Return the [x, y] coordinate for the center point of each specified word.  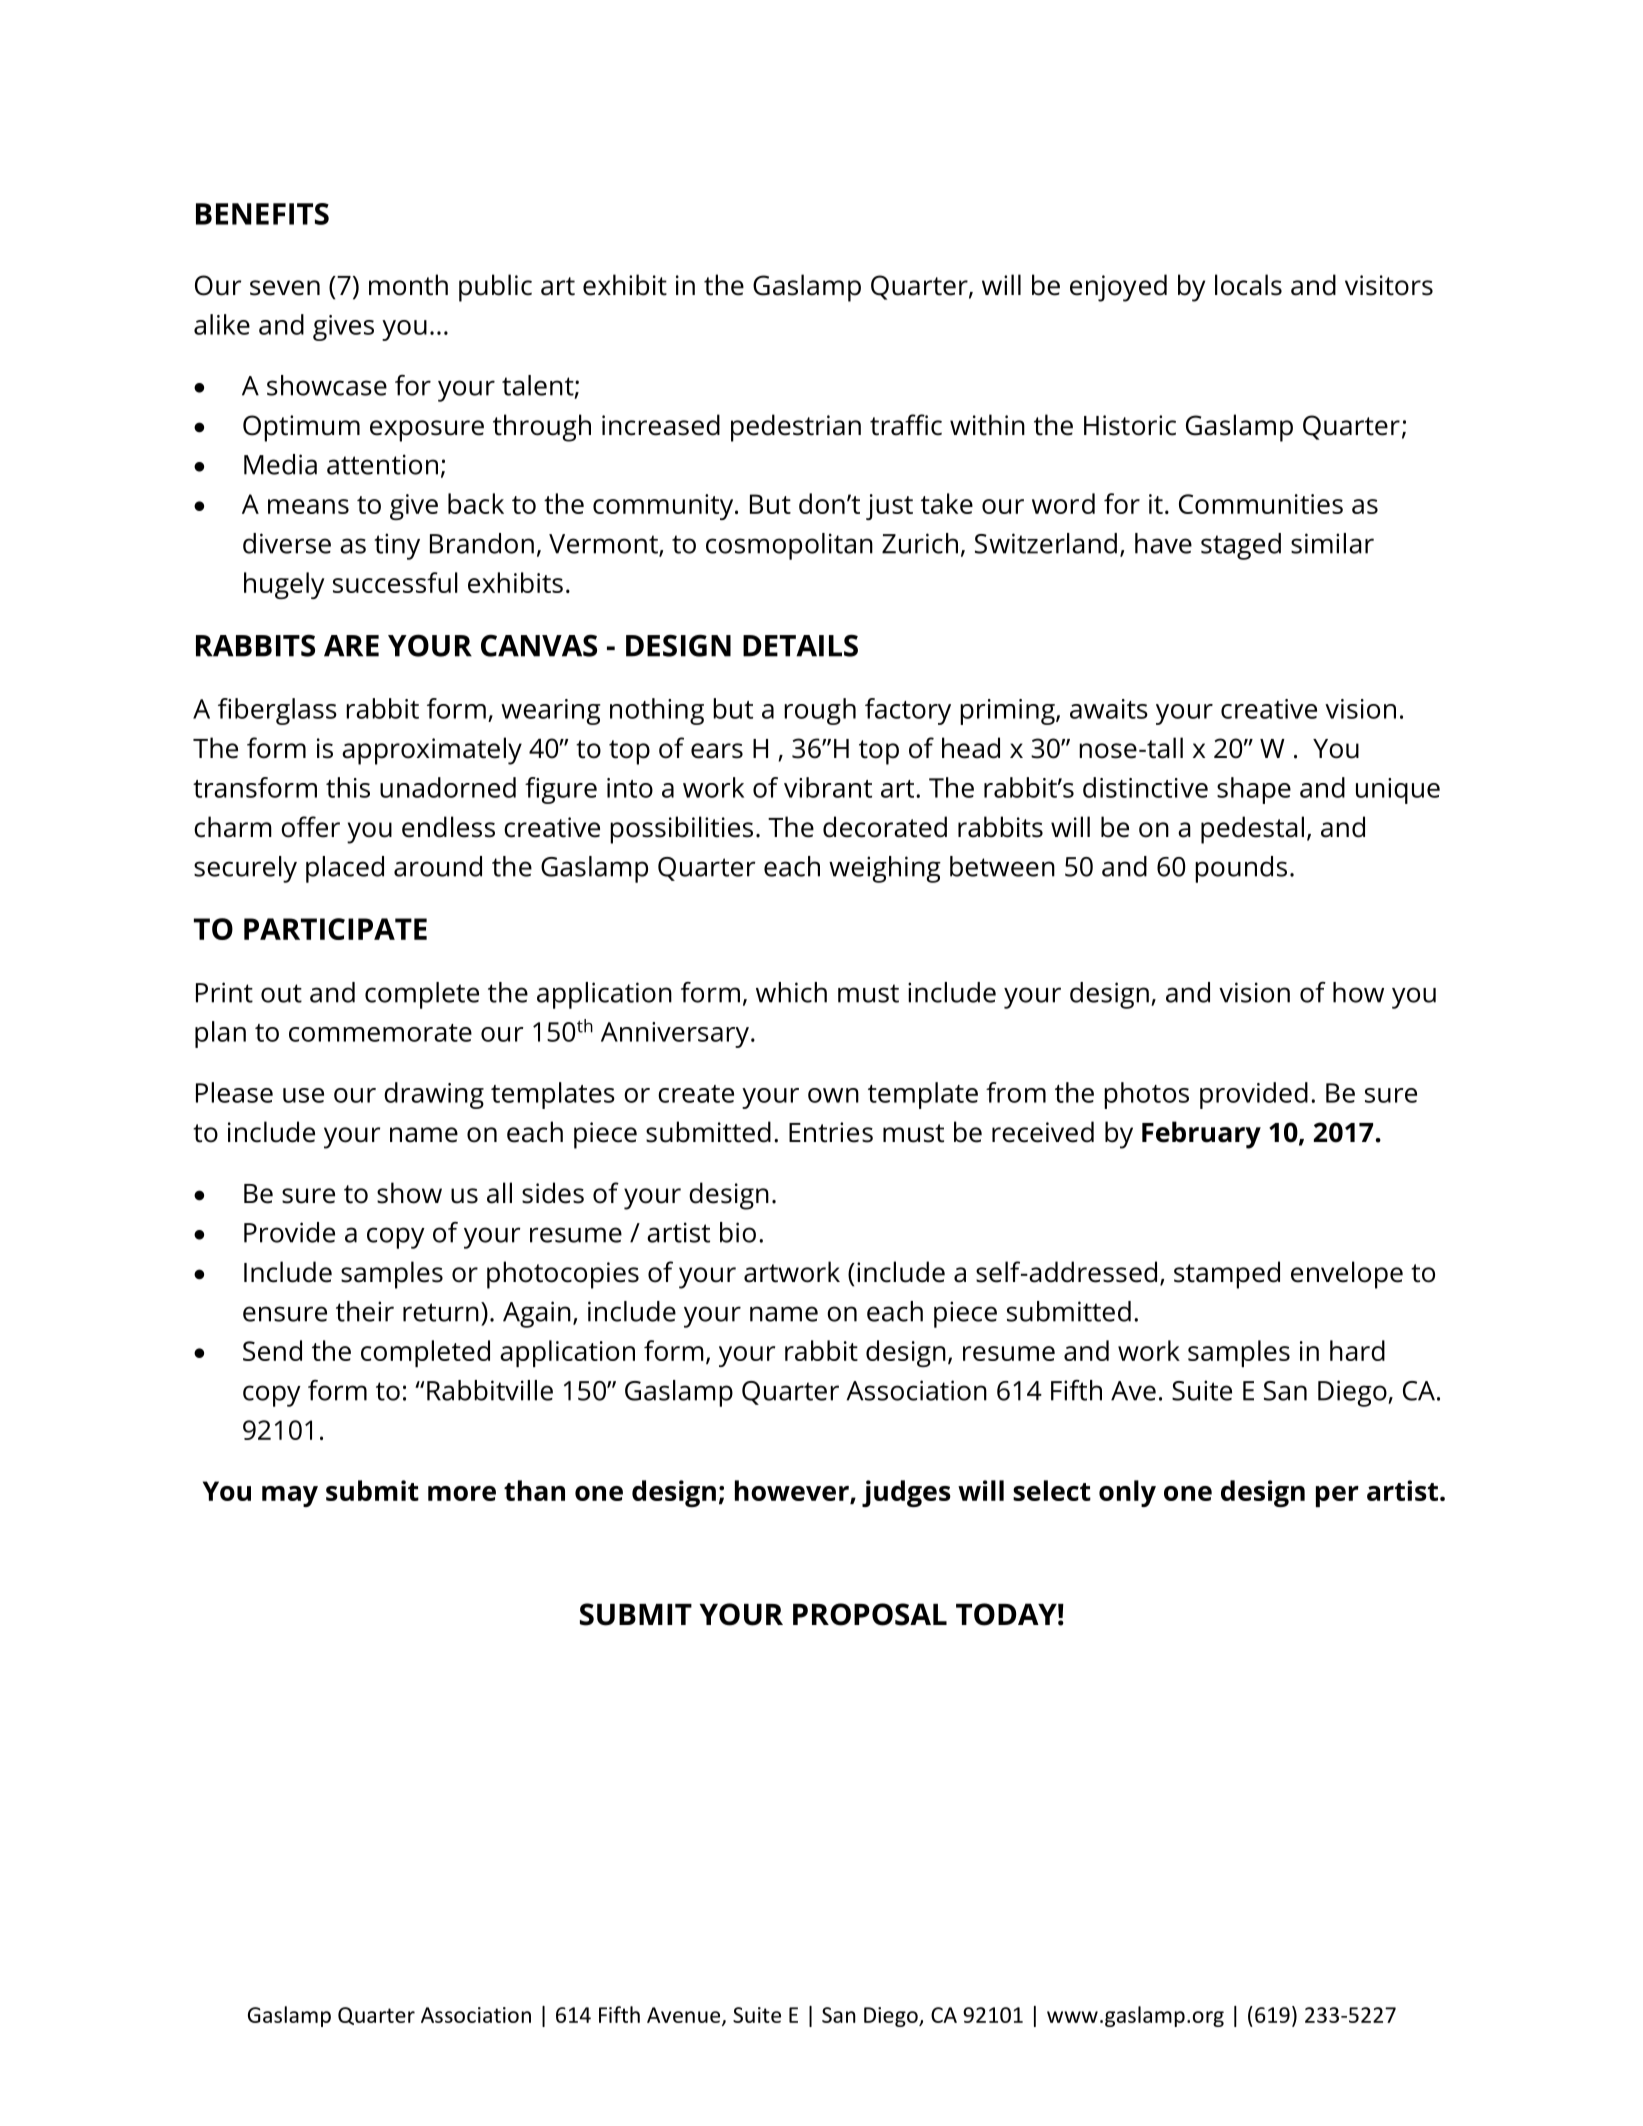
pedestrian [796, 428]
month [408, 285]
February [1201, 1135]
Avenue [685, 2016]
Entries [831, 1132]
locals [1248, 285]
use [303, 1095]
